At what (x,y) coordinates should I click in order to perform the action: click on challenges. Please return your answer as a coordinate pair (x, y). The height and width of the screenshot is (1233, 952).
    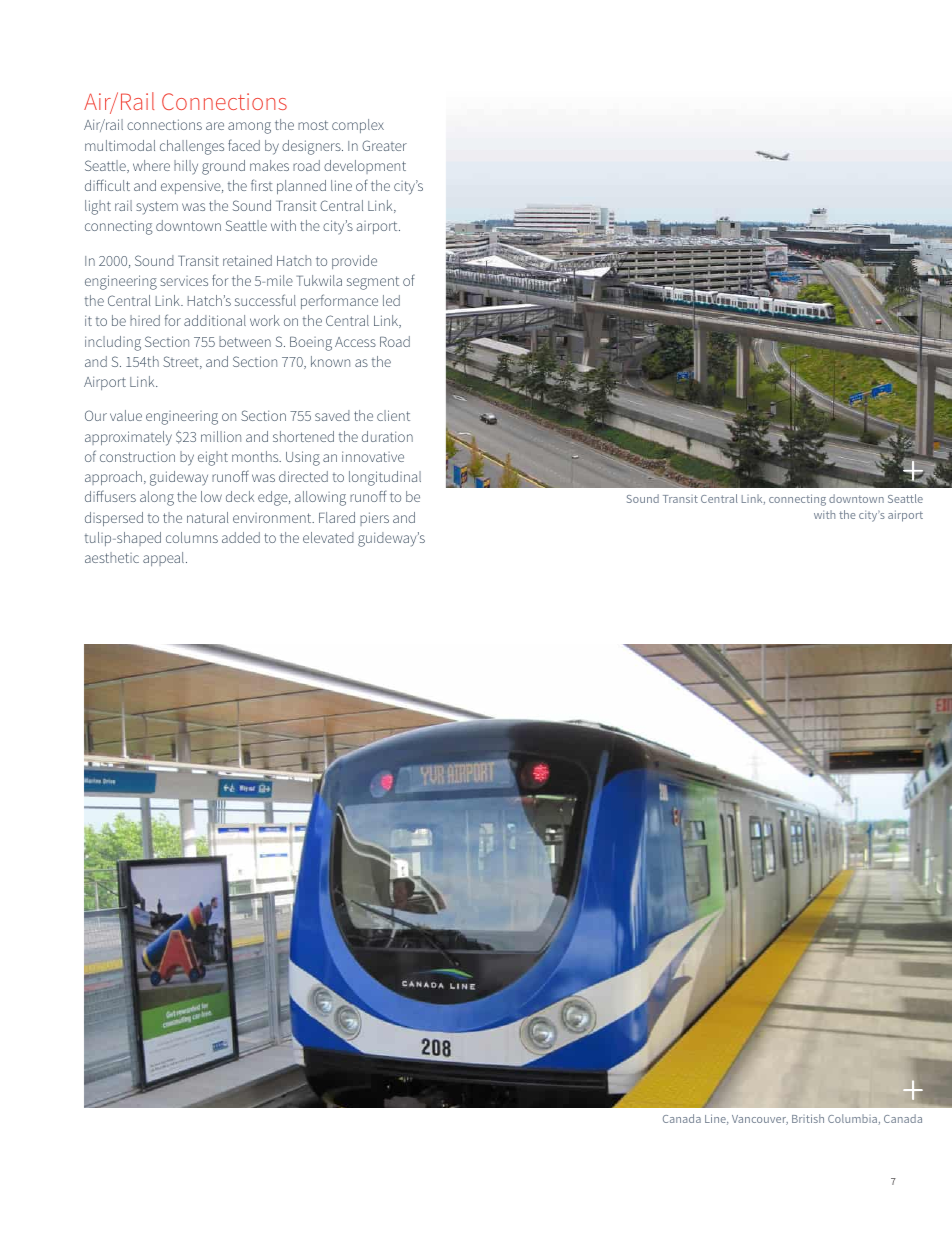
    Looking at the image, I should click on (192, 147).
